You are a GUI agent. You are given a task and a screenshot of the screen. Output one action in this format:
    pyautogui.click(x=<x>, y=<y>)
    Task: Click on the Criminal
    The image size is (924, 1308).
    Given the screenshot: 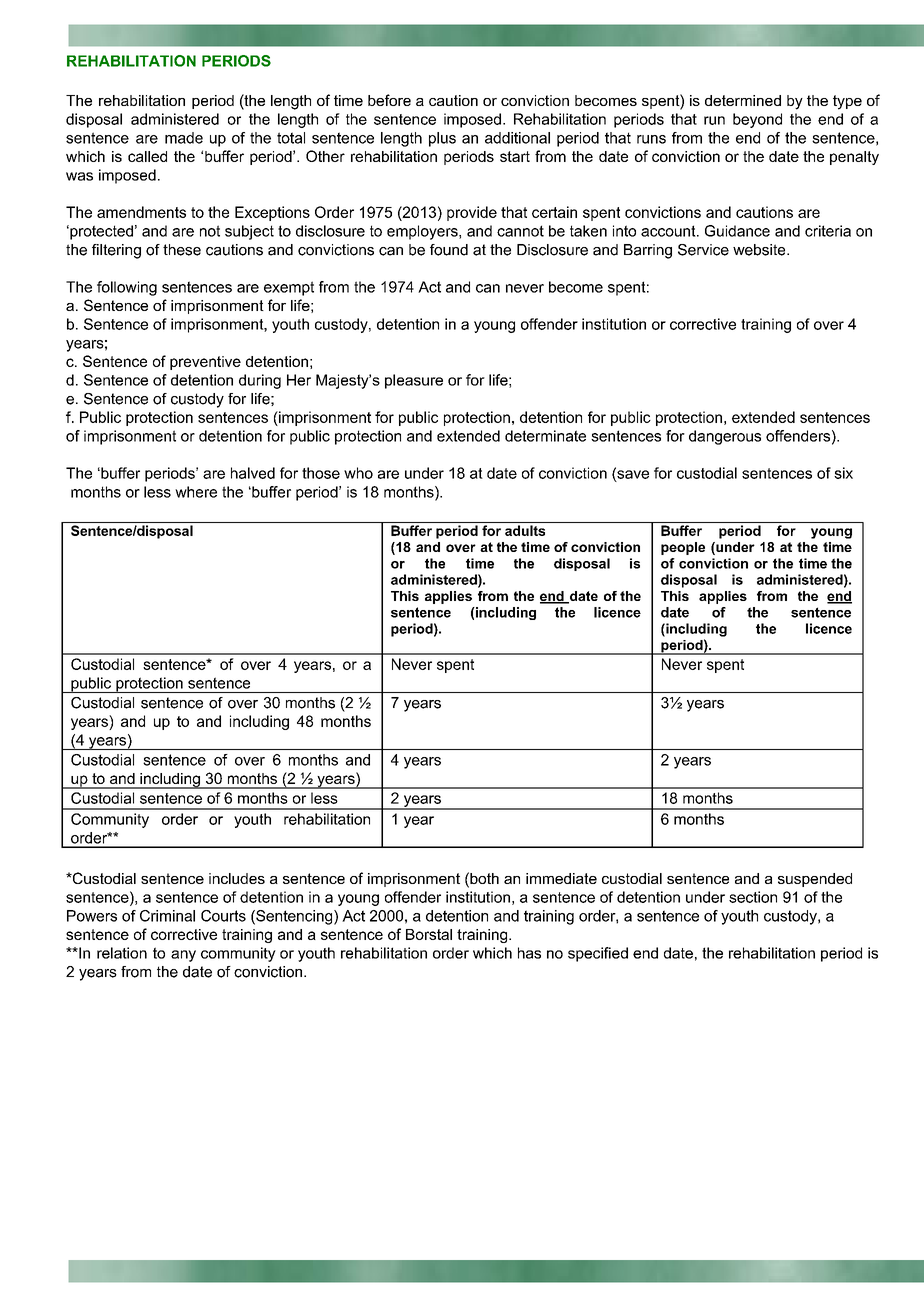 What is the action you would take?
    pyautogui.click(x=167, y=916)
